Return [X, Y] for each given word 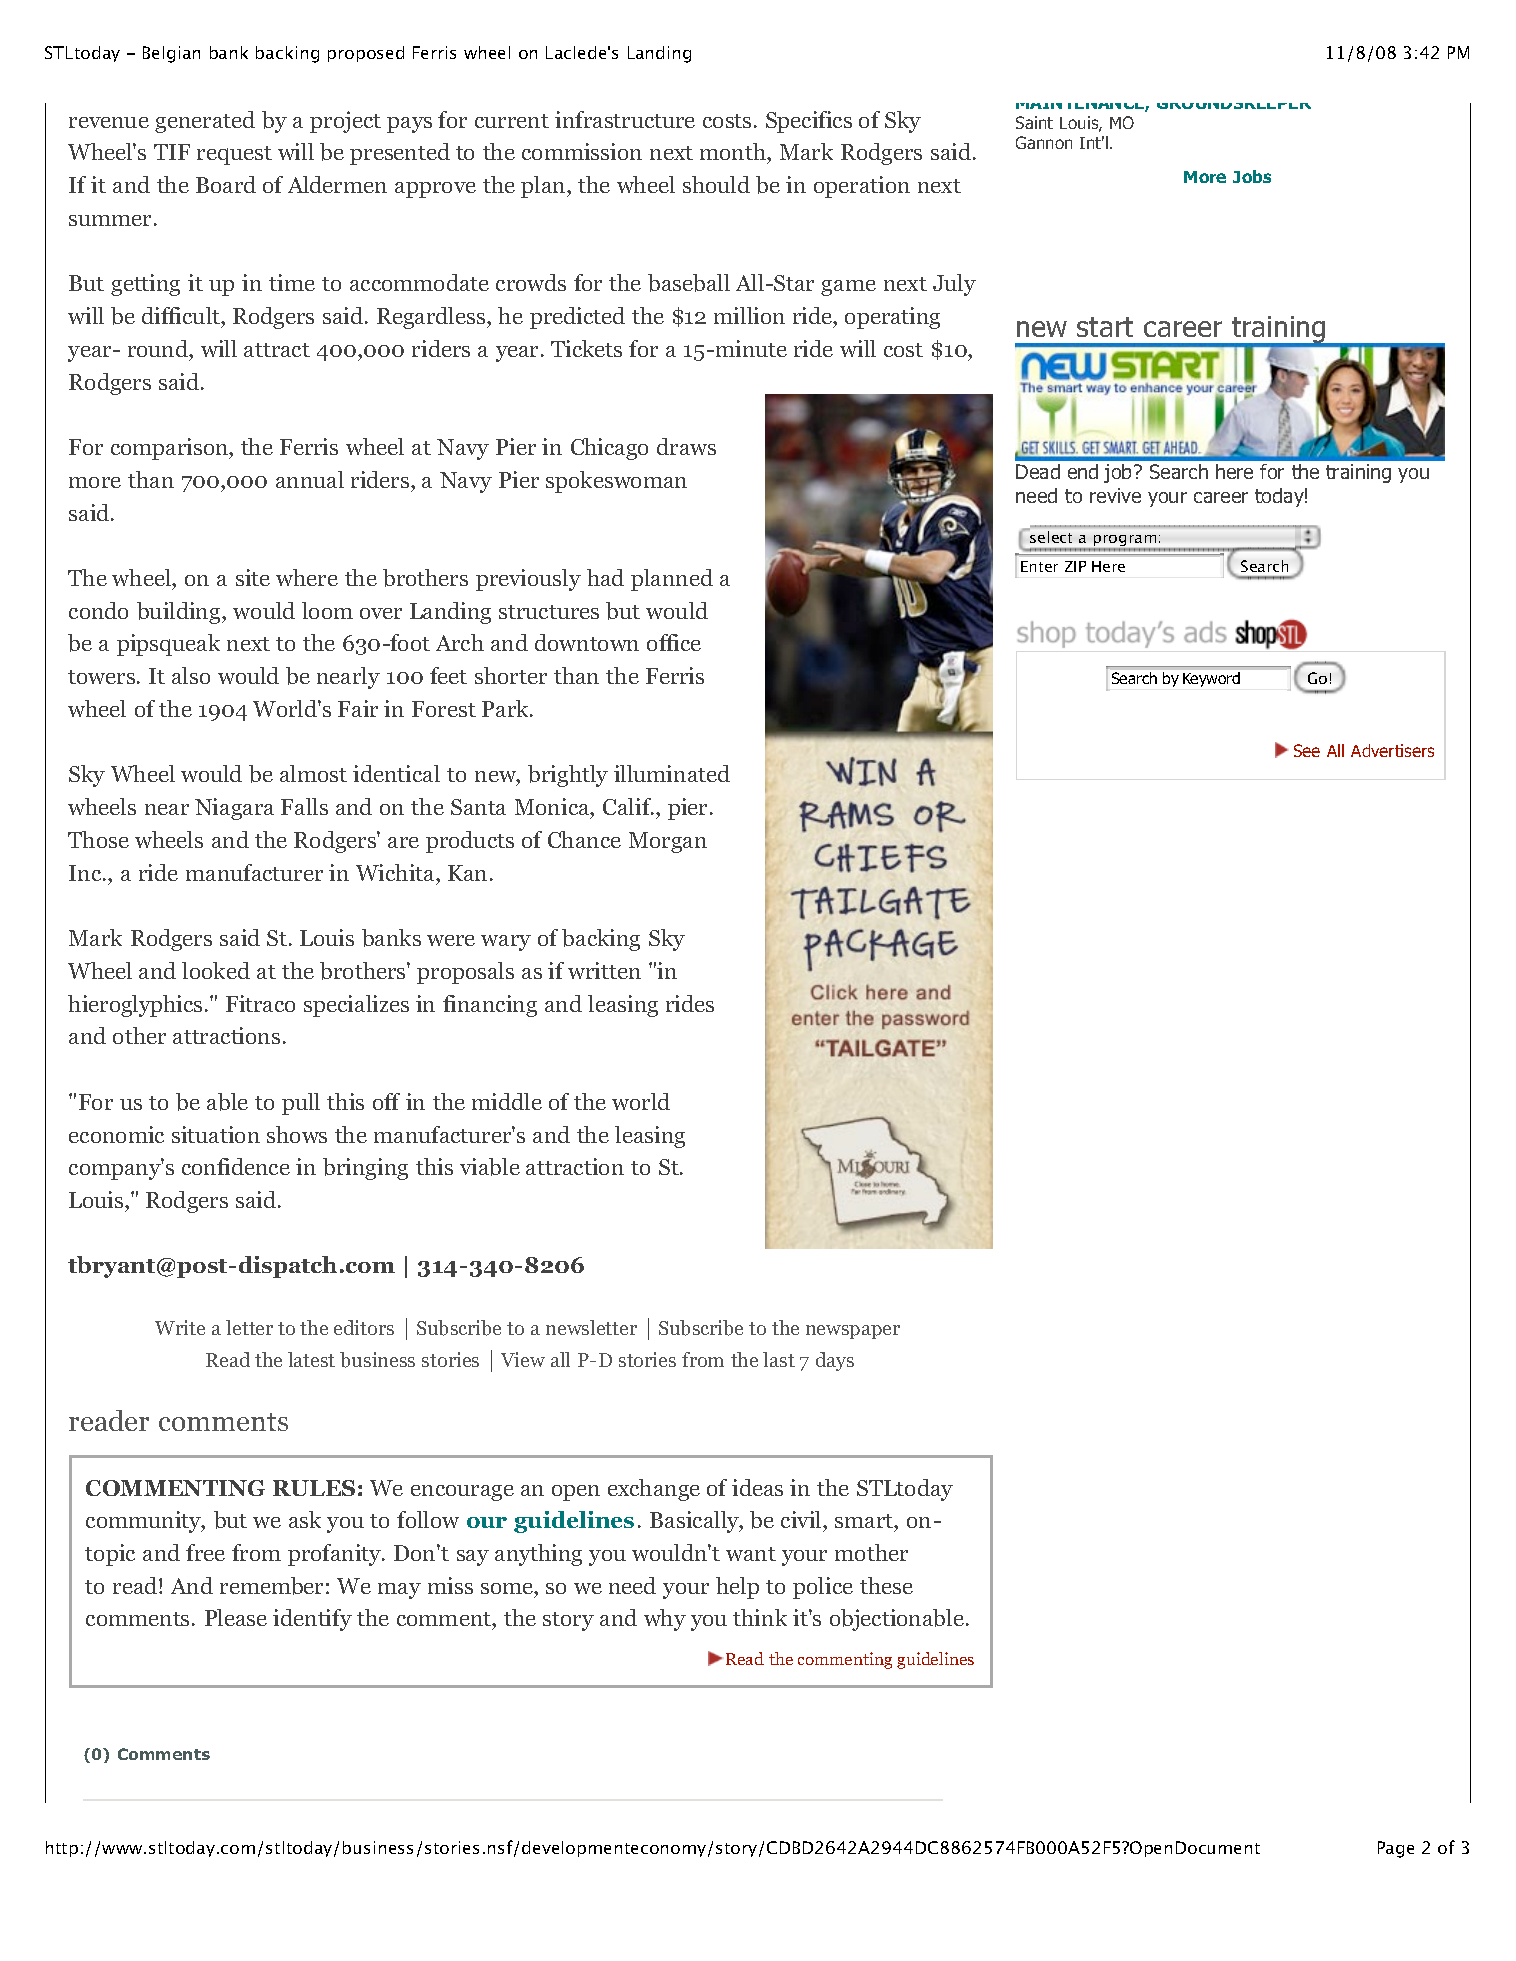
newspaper [853, 1332]
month [734, 153]
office [674, 642]
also [191, 675]
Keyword [1211, 679]
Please [236, 1617]
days [835, 1361]
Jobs [1252, 176]
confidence [236, 1166]
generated [205, 122]
